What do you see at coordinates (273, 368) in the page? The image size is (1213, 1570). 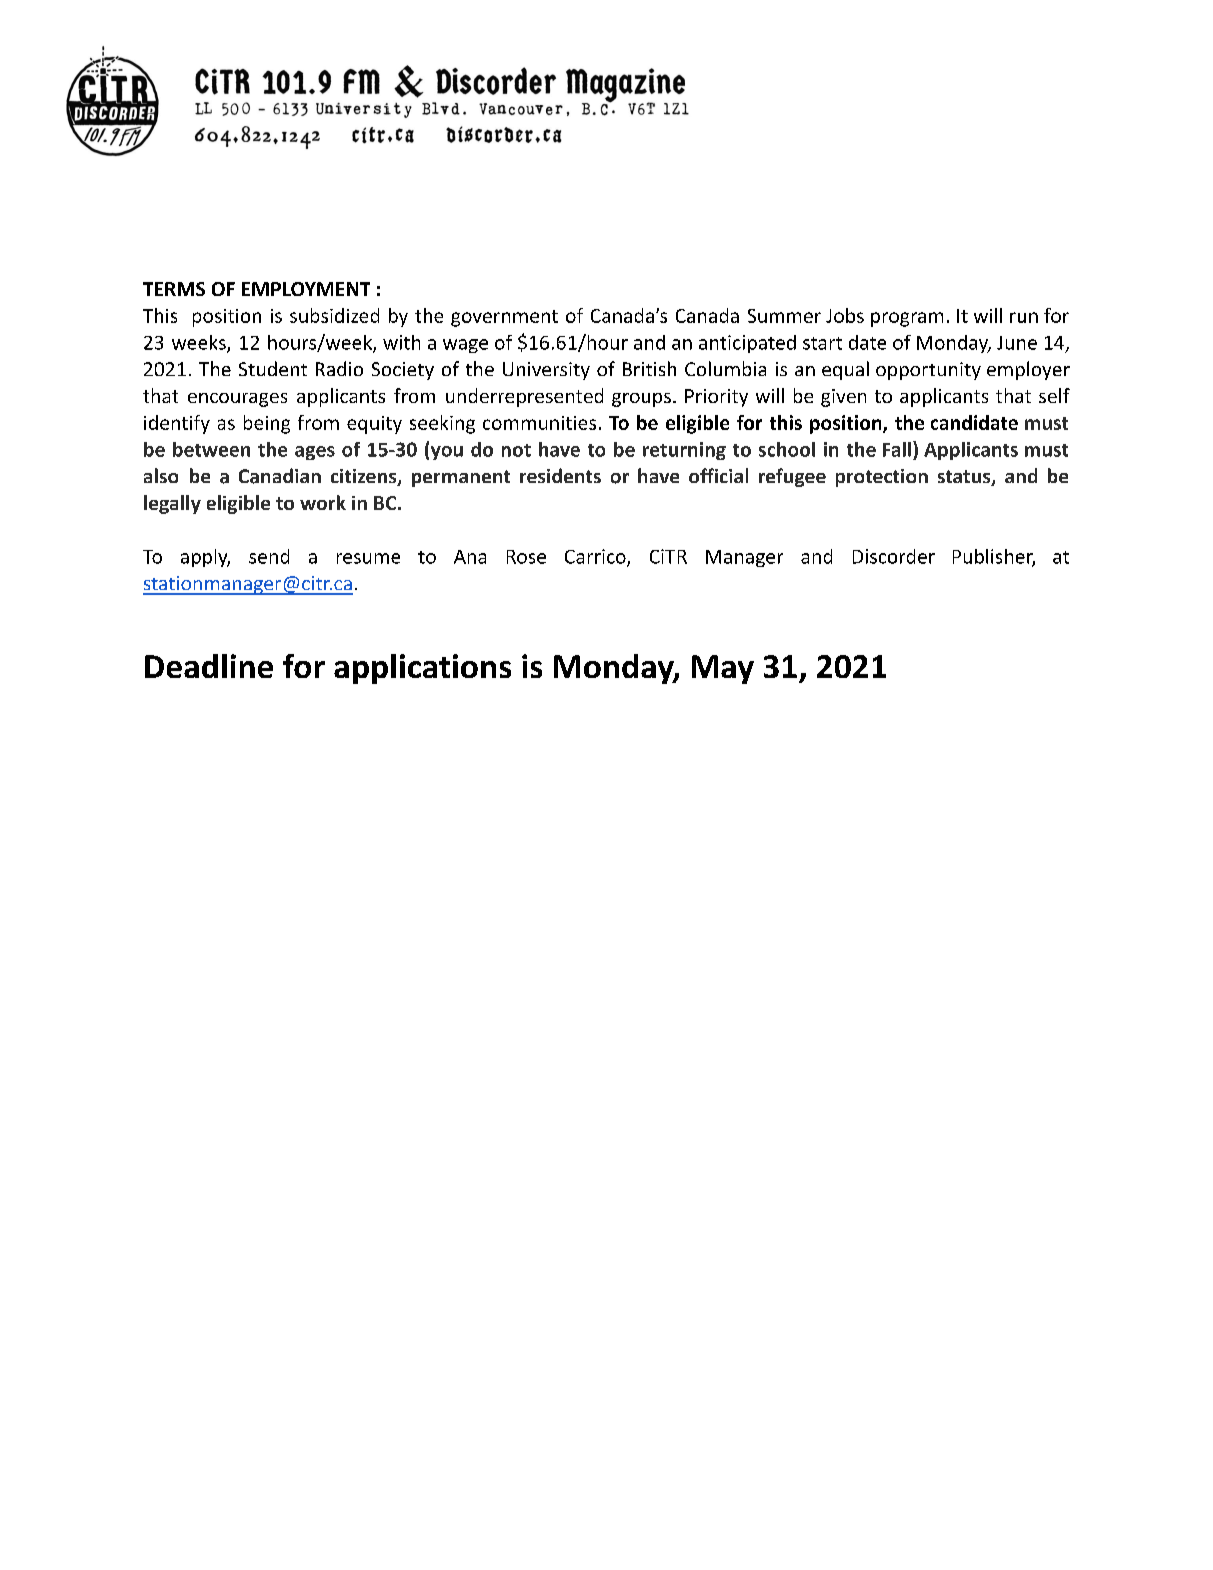 I see `Student` at bounding box center [273, 368].
